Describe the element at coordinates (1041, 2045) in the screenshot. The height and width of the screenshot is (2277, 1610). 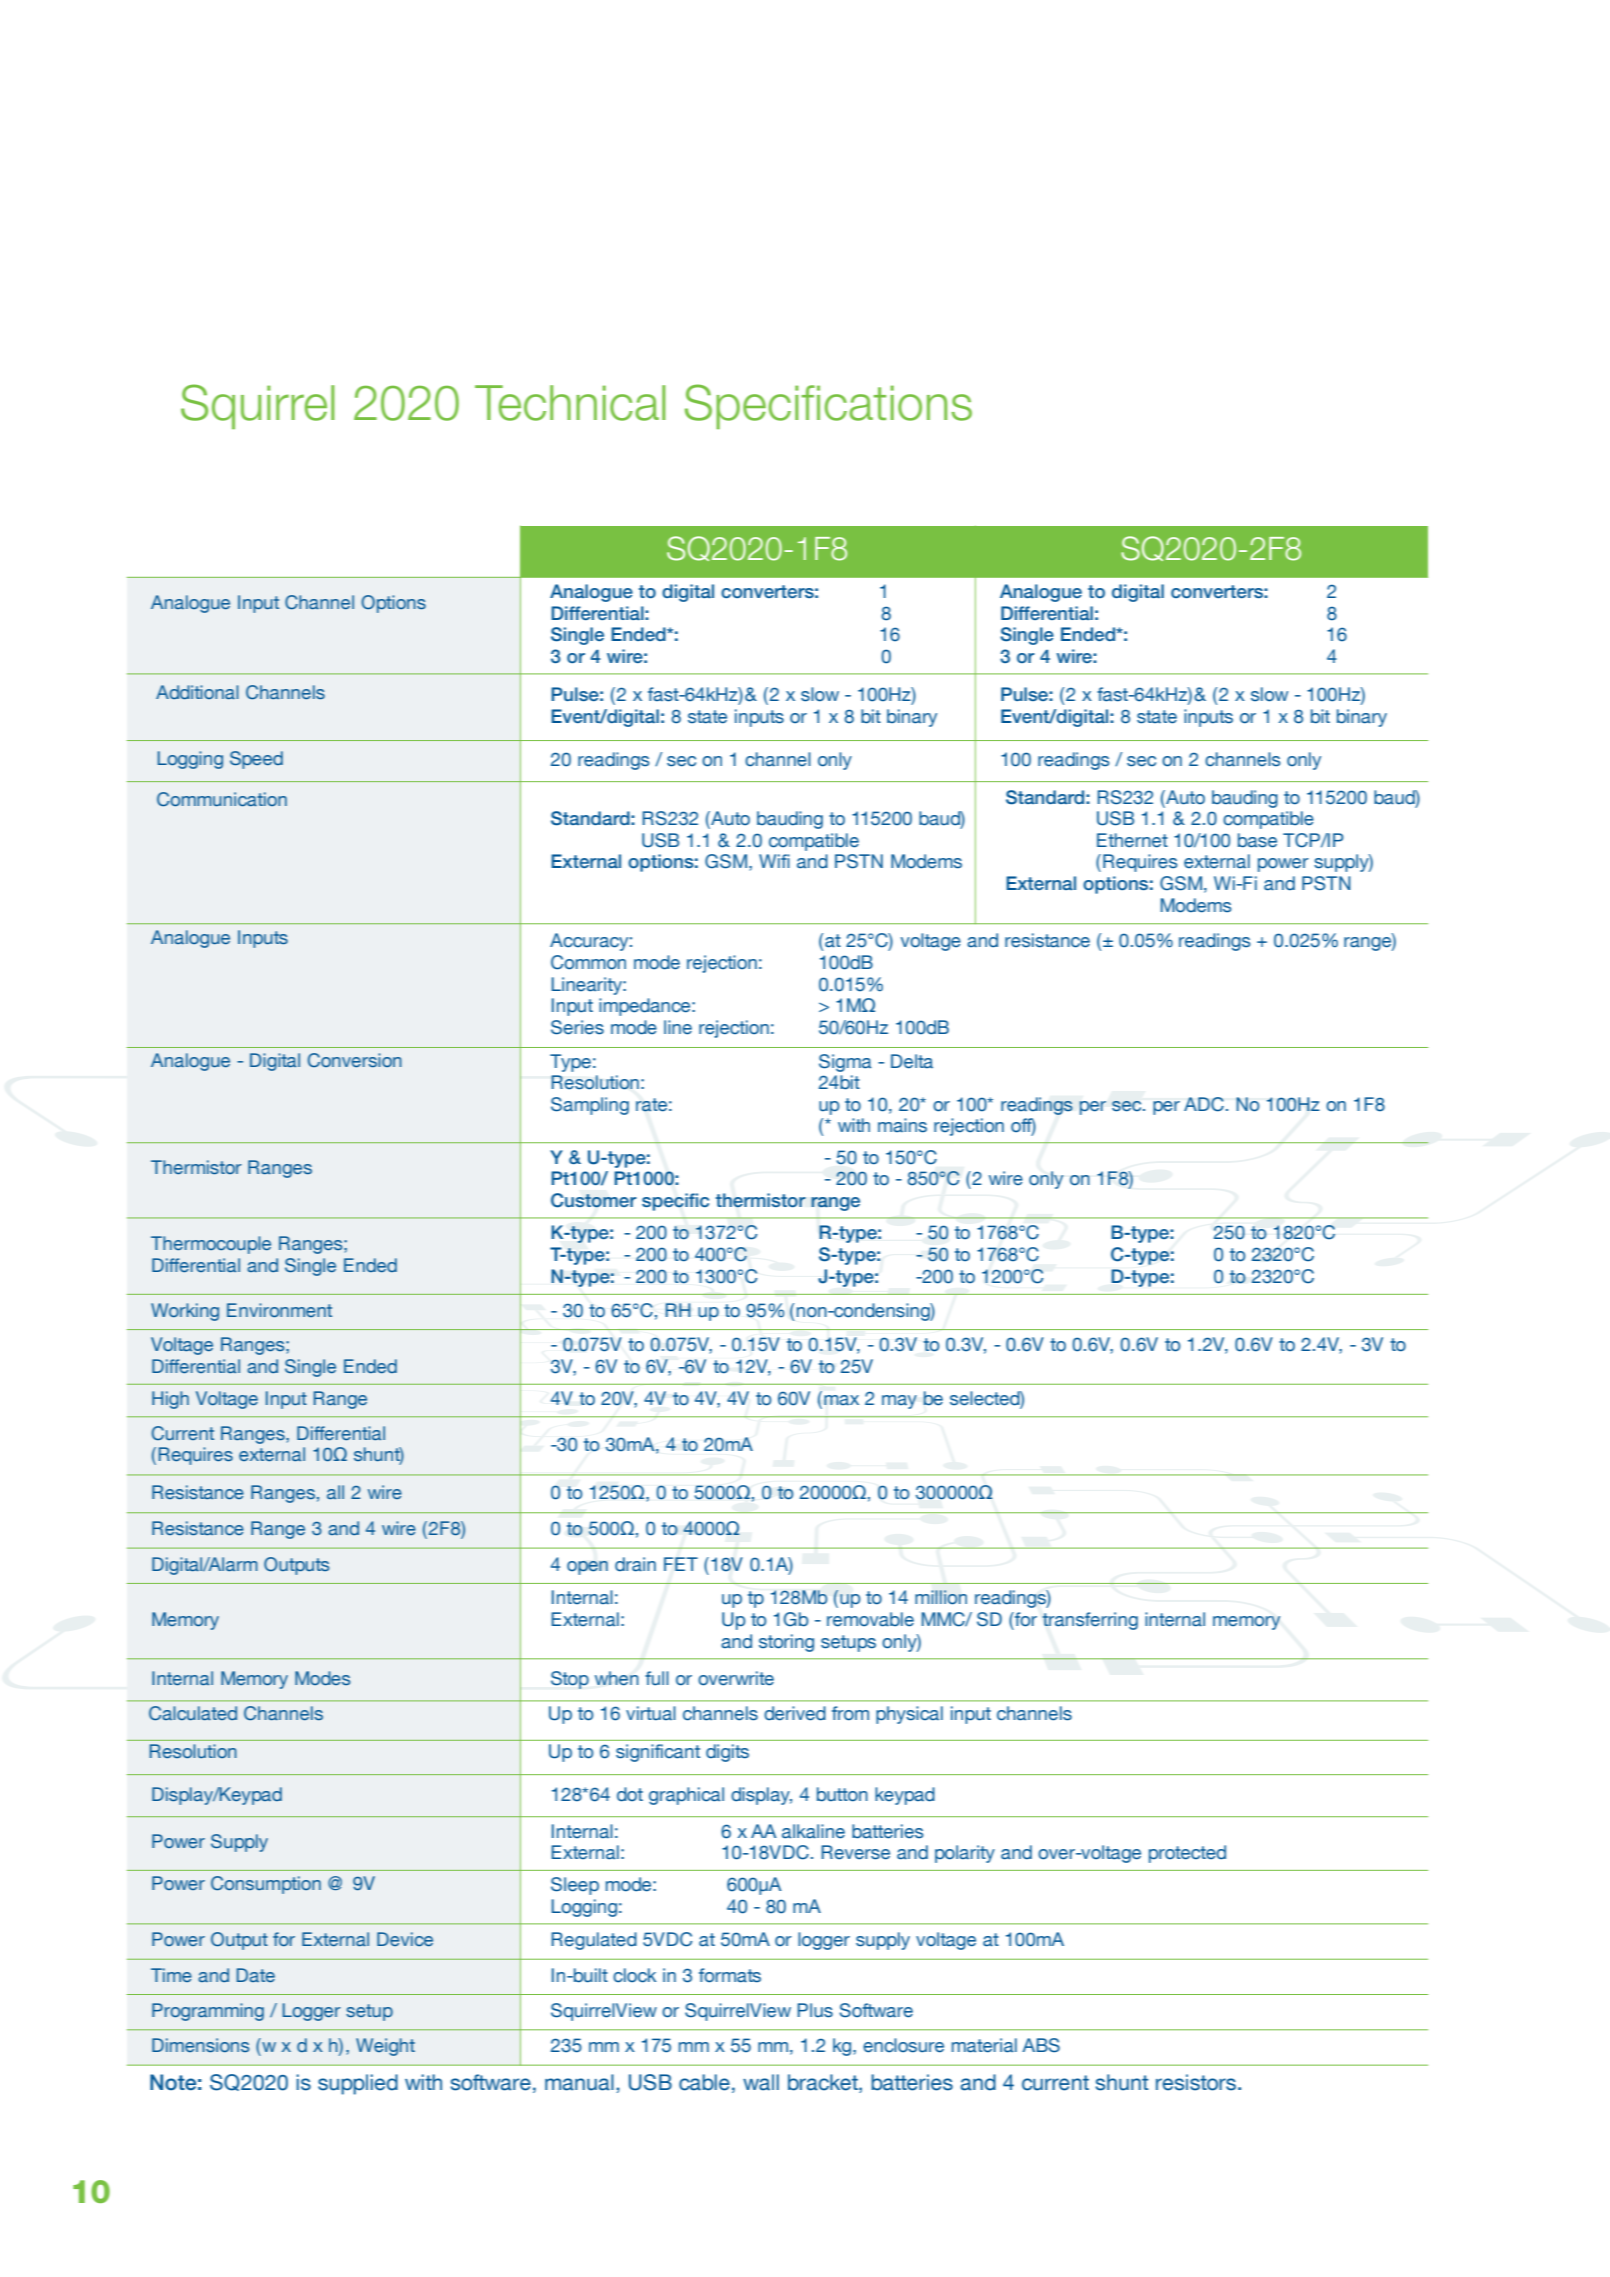
I see `ABS` at that location.
